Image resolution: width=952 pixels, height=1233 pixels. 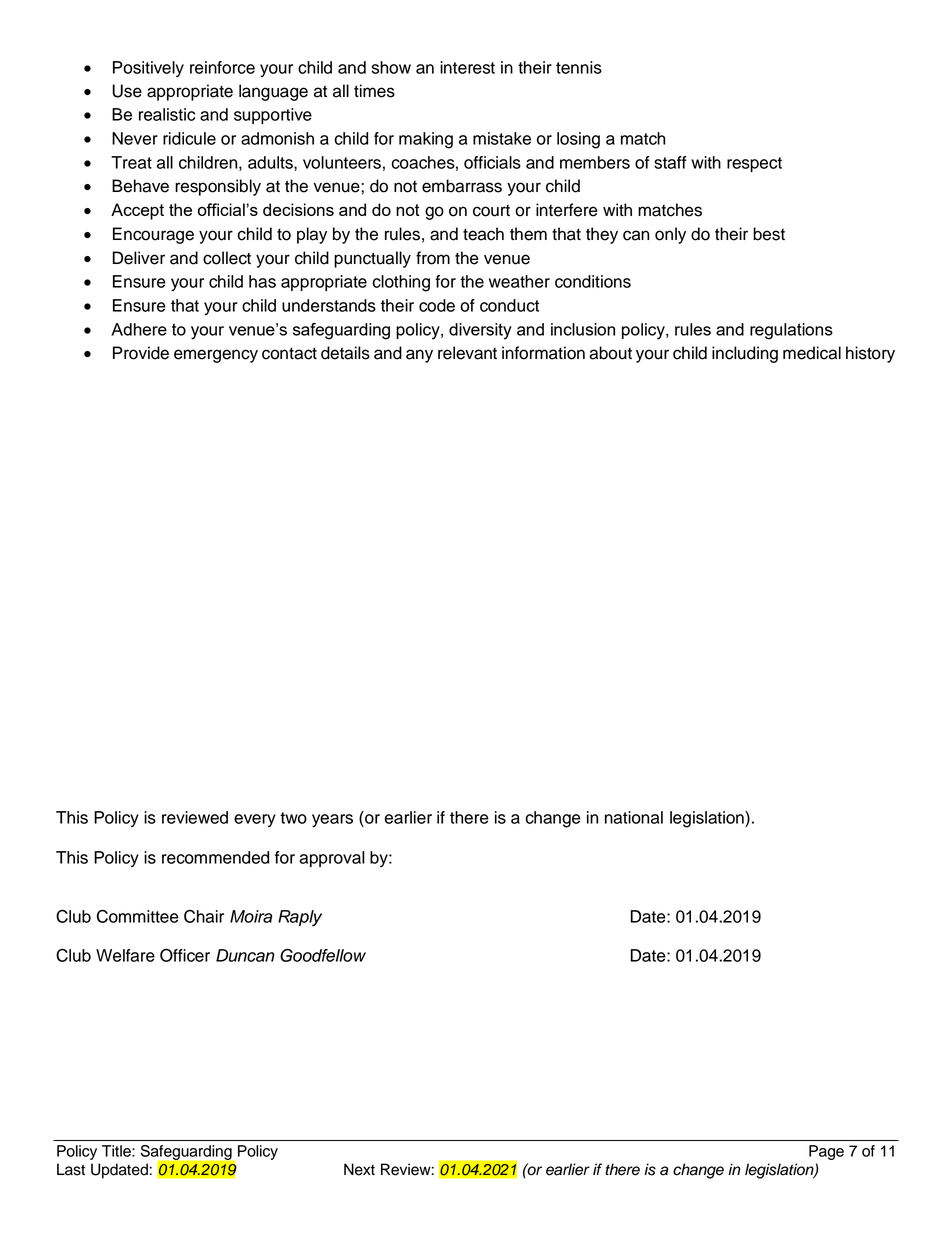 I want to click on recommended, so click(x=215, y=857).
